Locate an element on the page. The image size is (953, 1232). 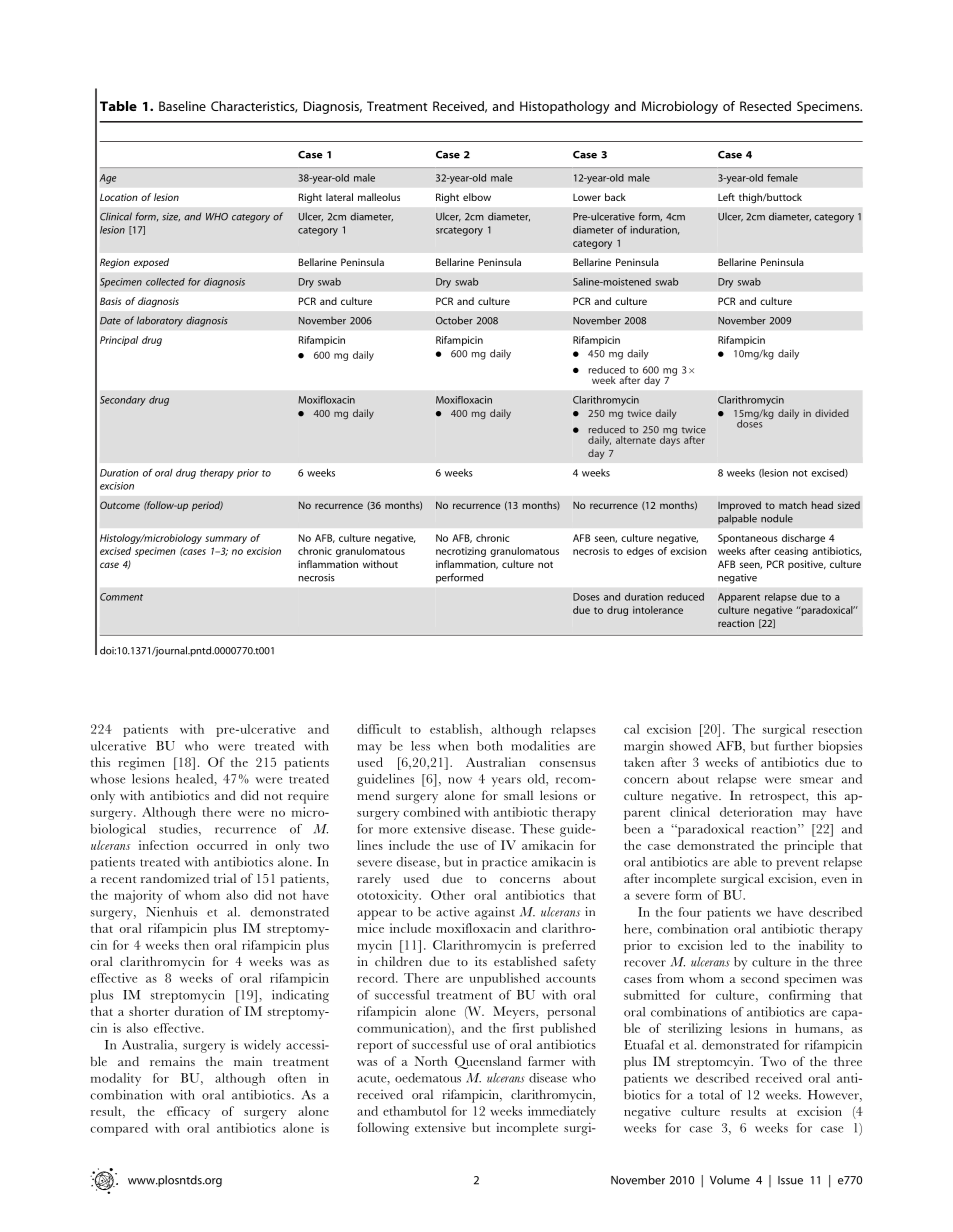
Resected is located at coordinates (765, 106).
